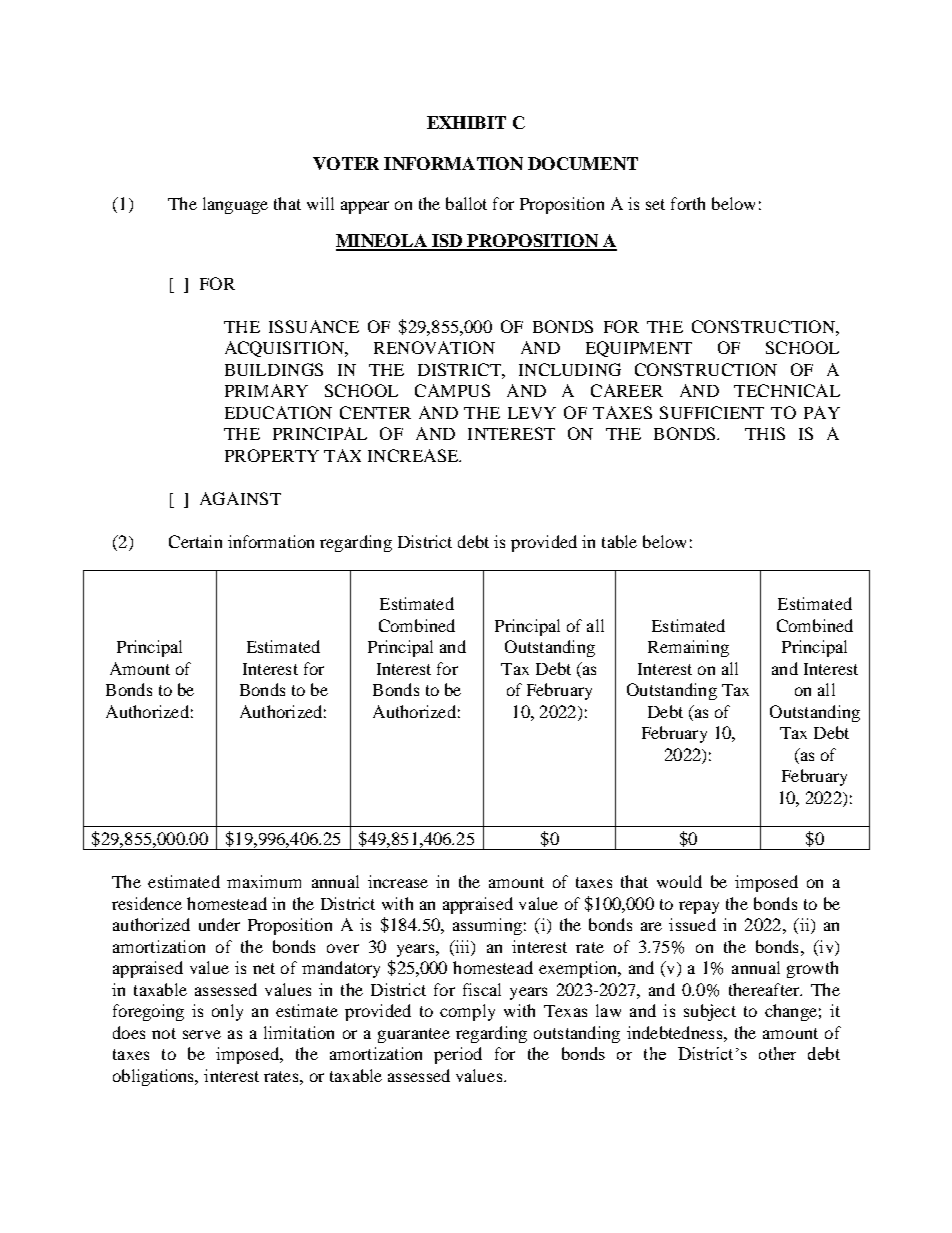 This screenshot has height=1233, width=952. What do you see at coordinates (264, 881) in the screenshot?
I see `maximum` at bounding box center [264, 881].
